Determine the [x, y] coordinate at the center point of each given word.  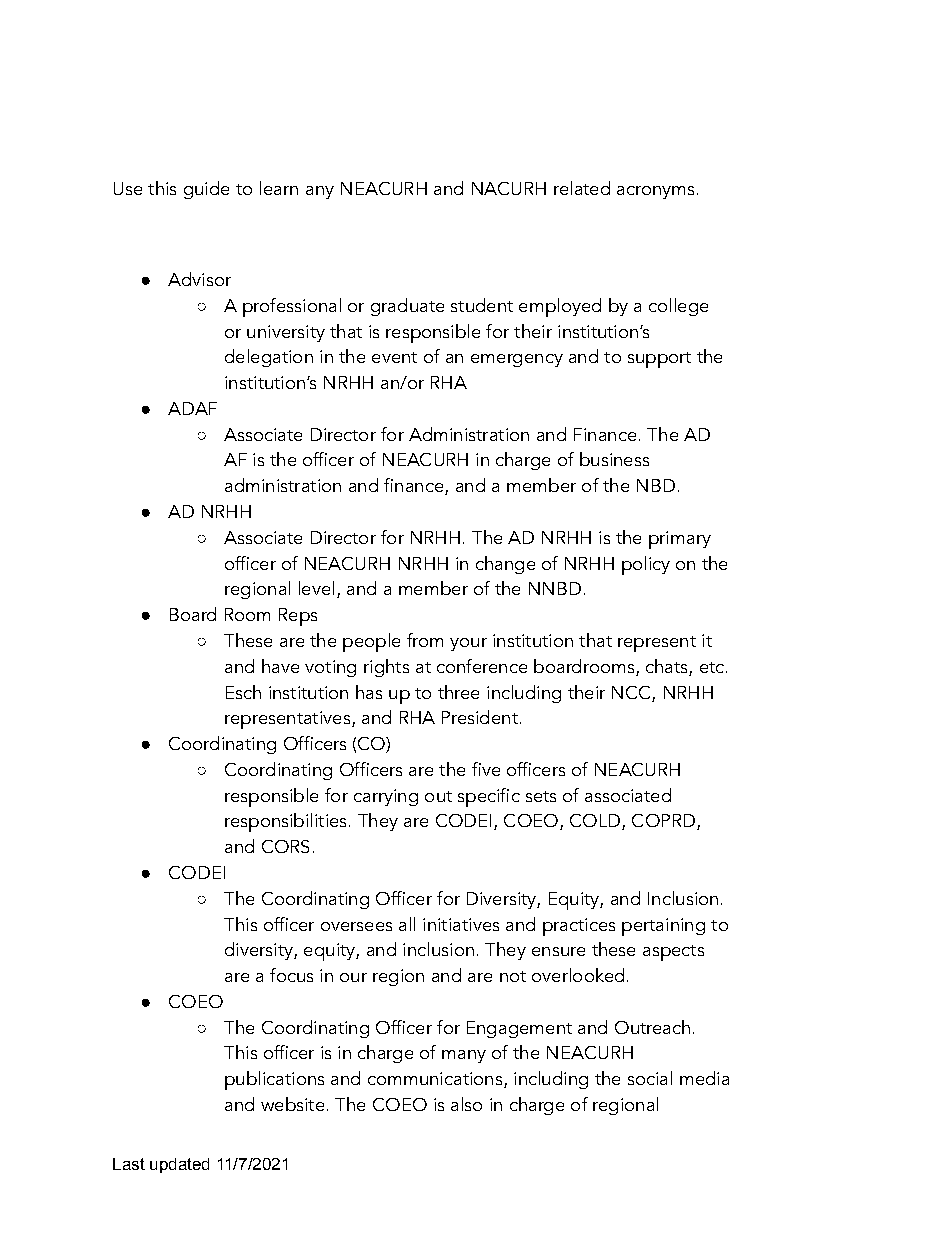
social [650, 1078]
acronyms [655, 192]
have [280, 666]
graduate [407, 307]
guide [206, 190]
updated [179, 1165]
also [466, 1104]
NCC [631, 692]
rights [386, 668]
